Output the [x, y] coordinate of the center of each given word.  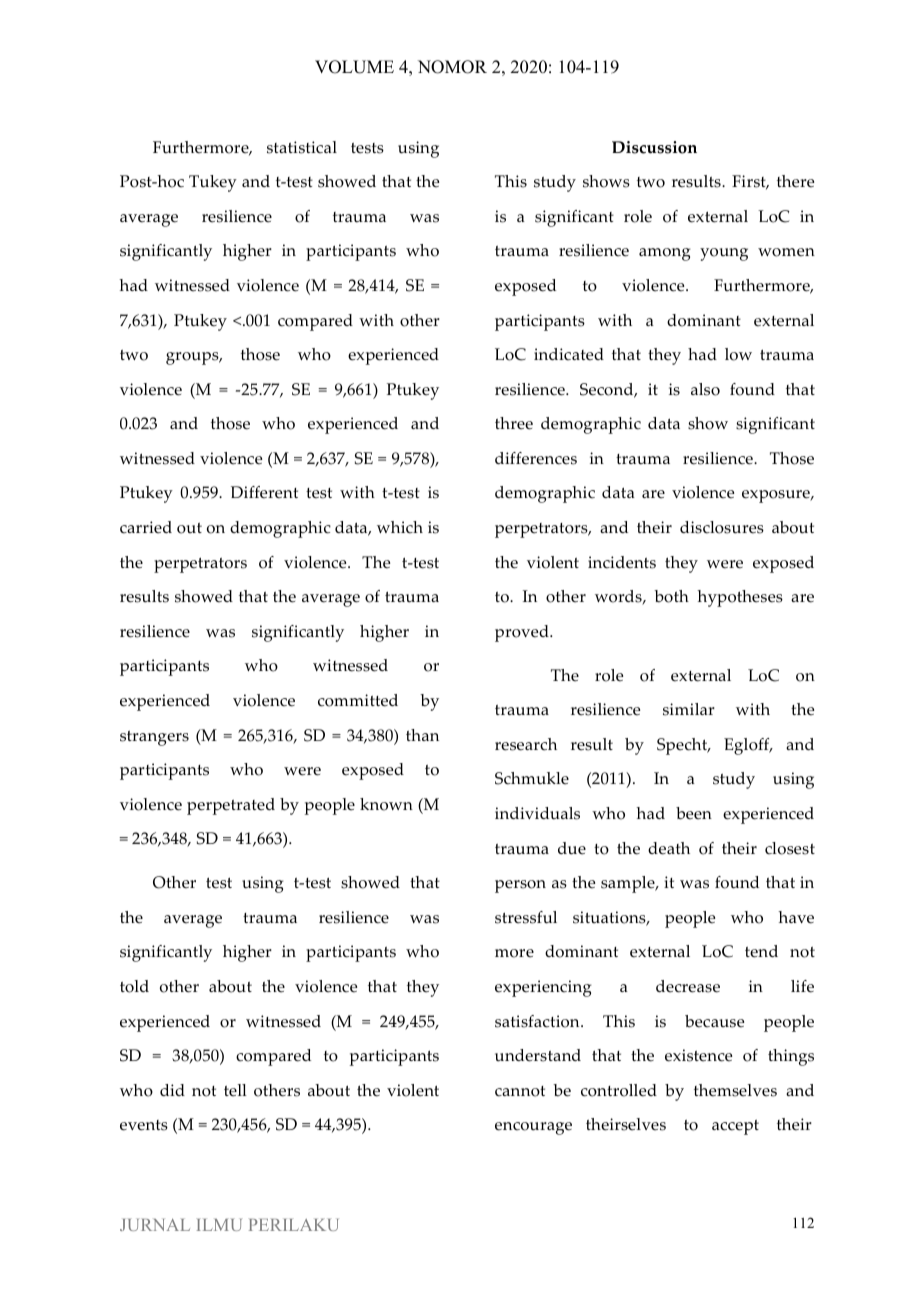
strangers [154, 738]
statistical [302, 147]
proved [523, 633]
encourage [533, 1128]
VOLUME [354, 67]
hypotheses [740, 598]
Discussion [654, 147]
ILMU [219, 1225]
